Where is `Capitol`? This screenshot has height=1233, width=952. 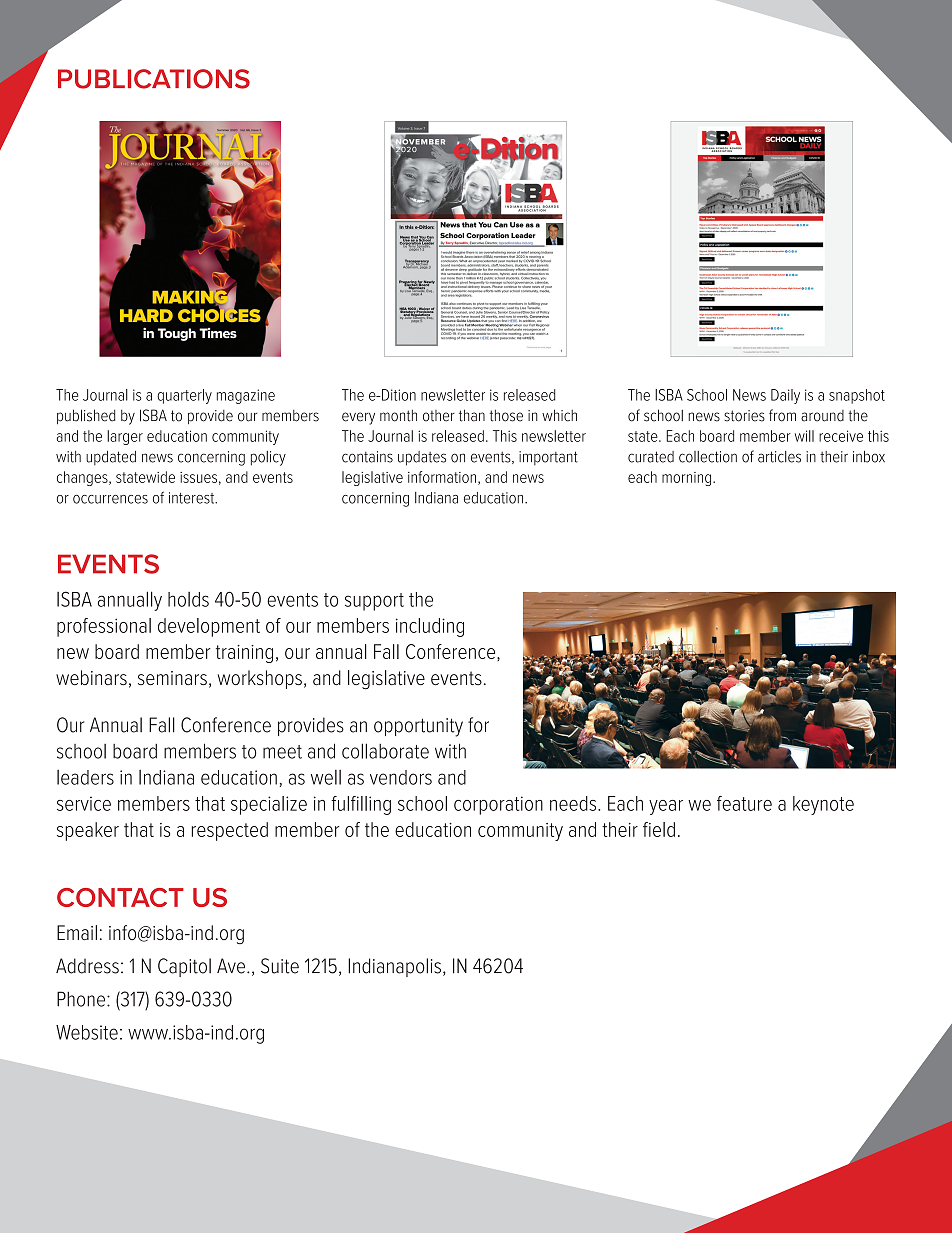
Capitol is located at coordinates (184, 967).
